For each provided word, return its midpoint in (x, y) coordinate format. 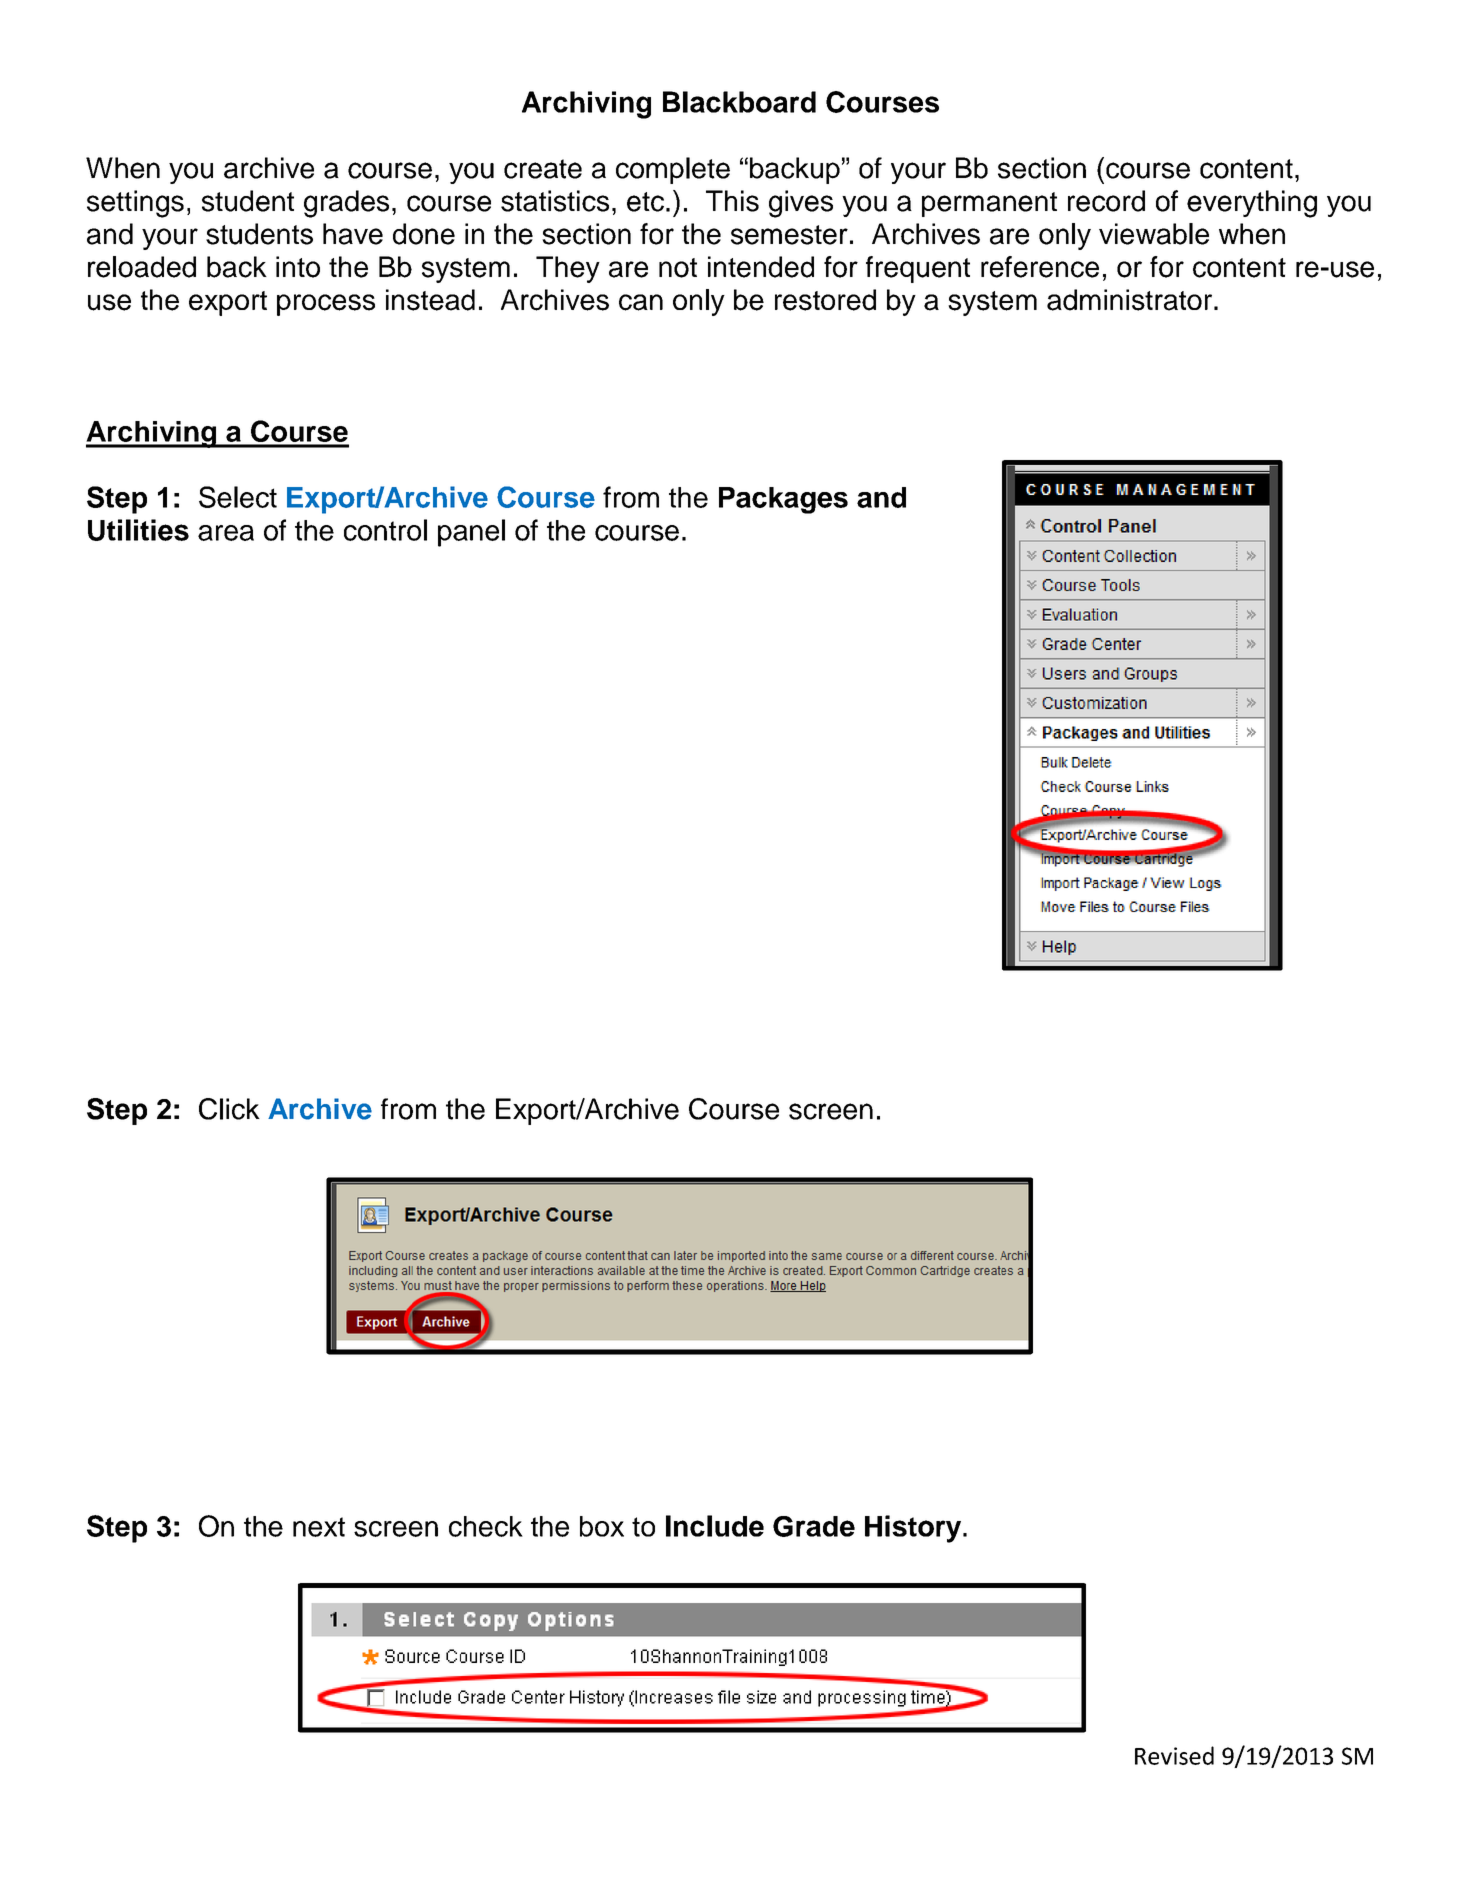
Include (715, 1526)
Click (229, 1109)
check (486, 1526)
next (319, 1527)
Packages (783, 500)
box (602, 1526)
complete (673, 170)
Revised (1174, 1755)
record (1106, 201)
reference (1040, 267)
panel (471, 533)
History (914, 1529)
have (353, 234)
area (226, 533)
